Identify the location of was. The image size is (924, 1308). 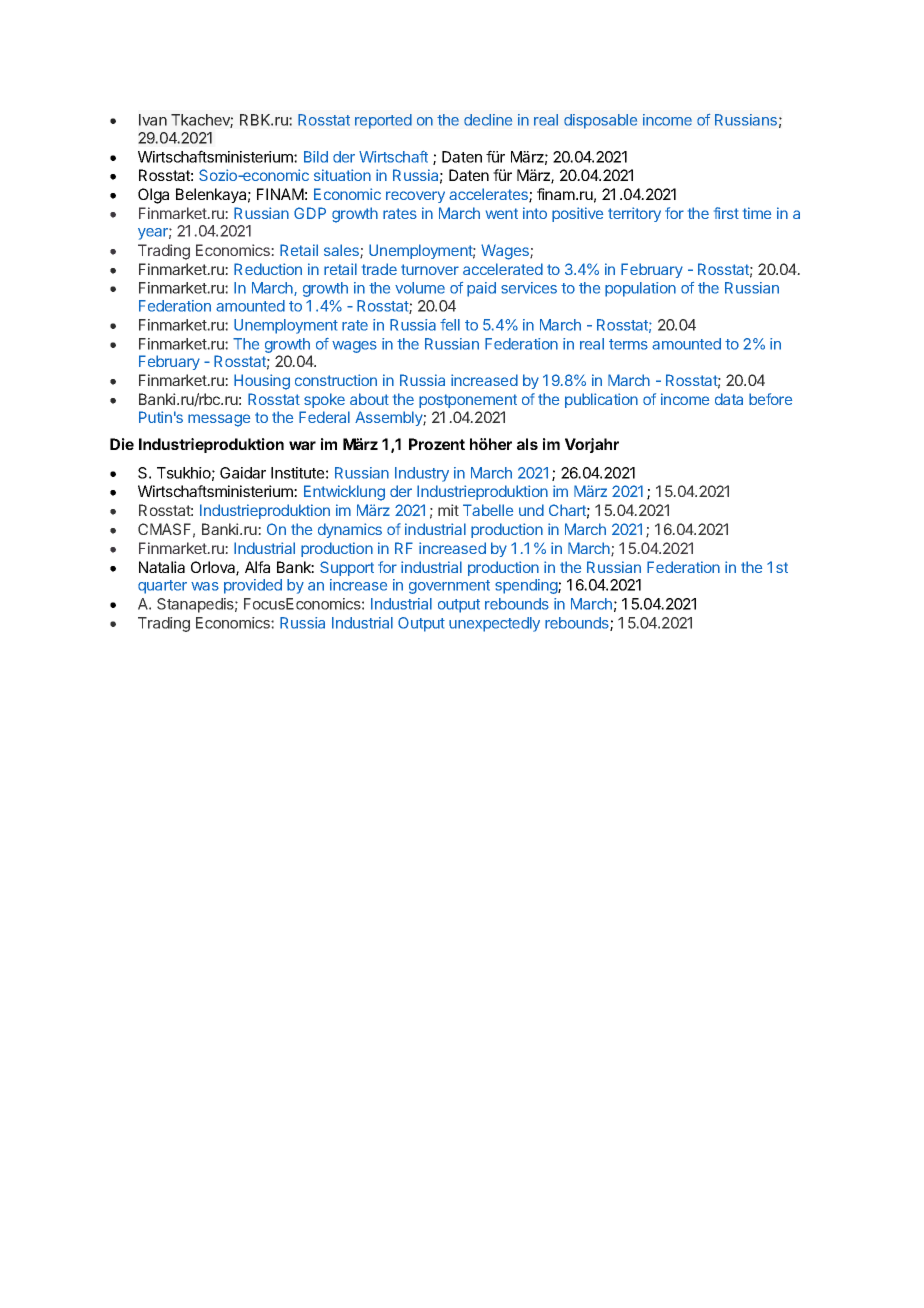
(205, 586).
